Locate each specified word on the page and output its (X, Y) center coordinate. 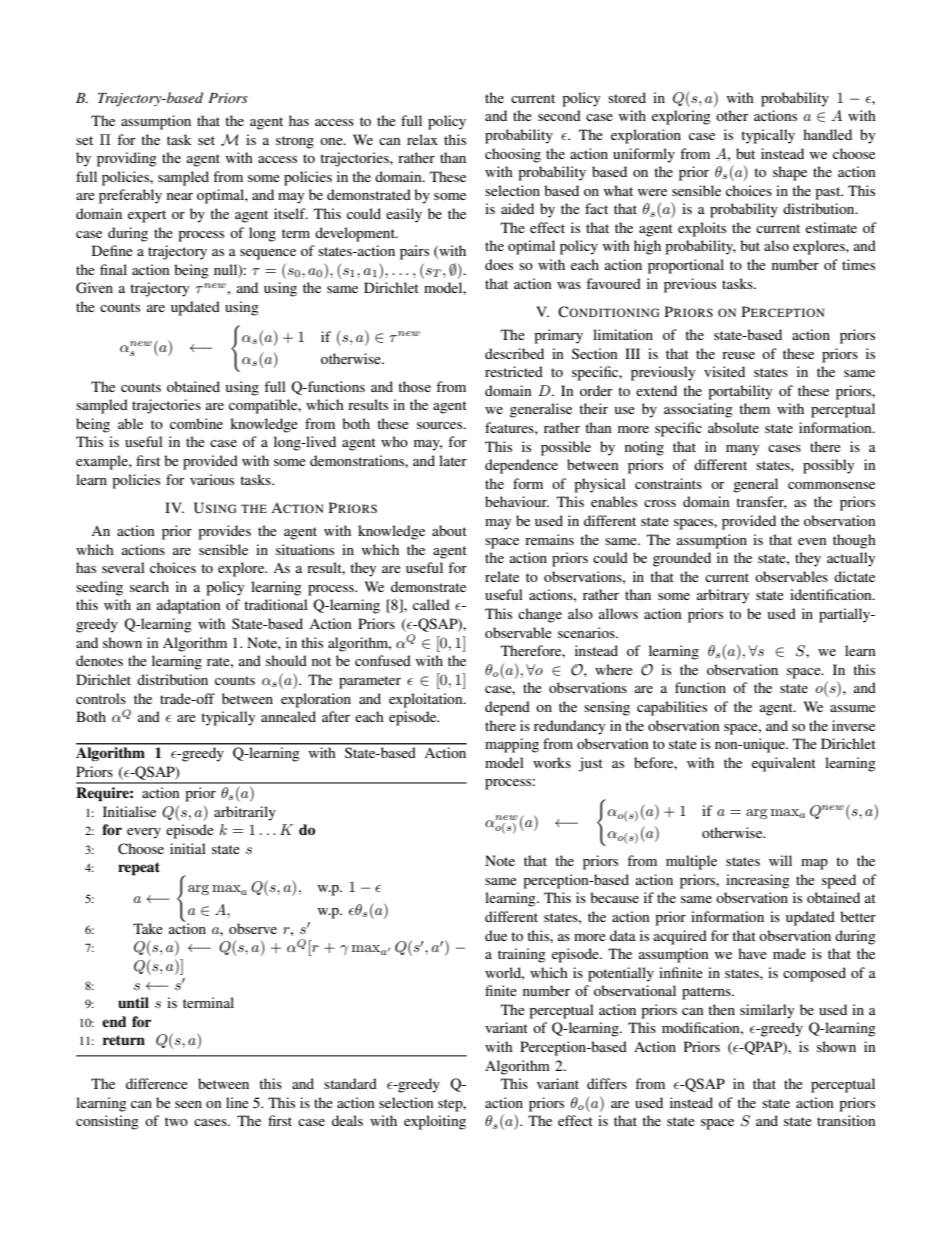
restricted (514, 371)
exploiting (435, 1122)
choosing (513, 155)
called (431, 604)
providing (127, 159)
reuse (738, 355)
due (496, 935)
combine (196, 423)
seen (188, 1104)
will (780, 860)
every (144, 833)
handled (827, 134)
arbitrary (723, 596)
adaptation (189, 606)
